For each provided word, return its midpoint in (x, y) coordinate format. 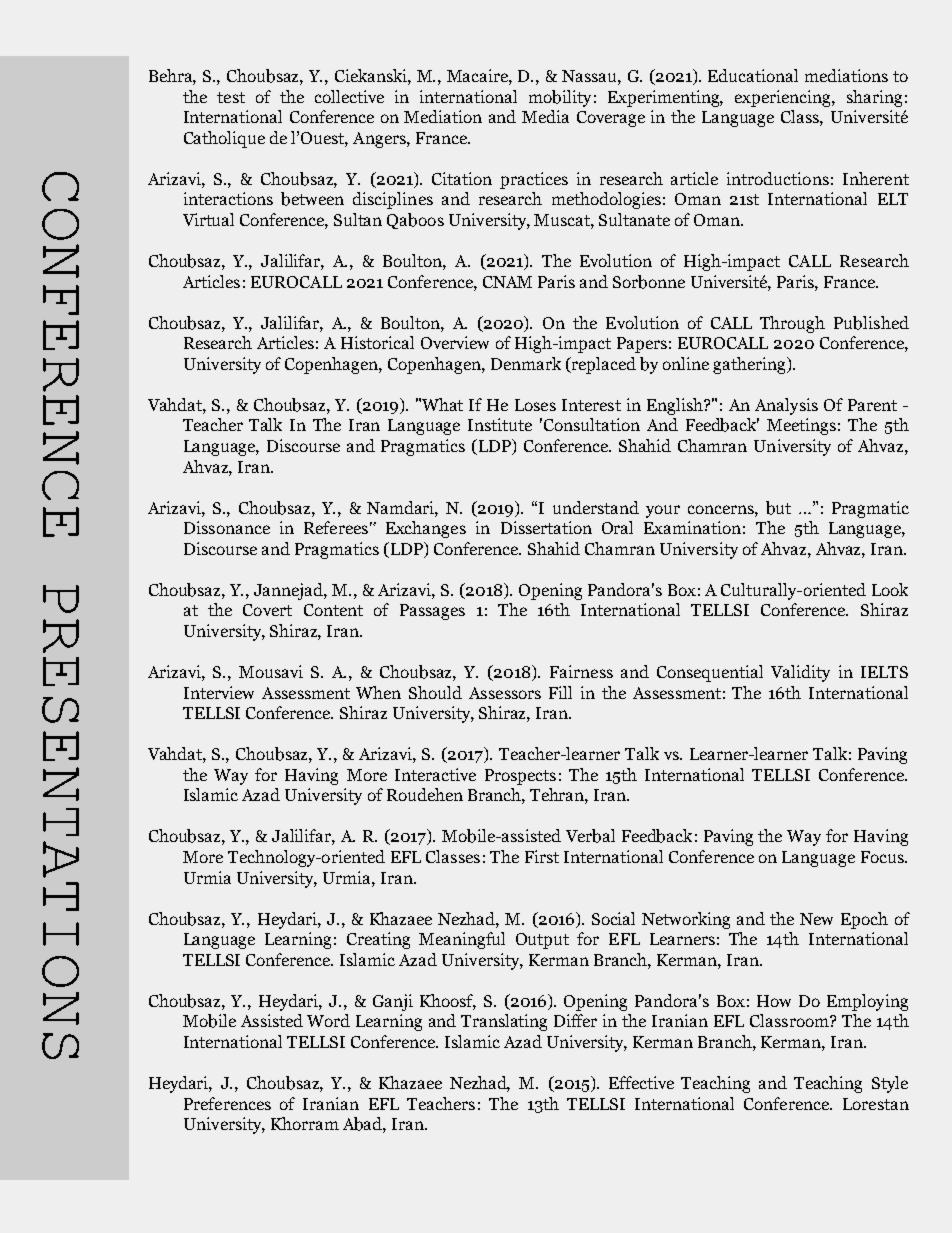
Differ (575, 1020)
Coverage (611, 119)
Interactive (435, 774)
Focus (883, 857)
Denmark (526, 363)
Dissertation (546, 527)
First (542, 856)
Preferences (227, 1103)
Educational (753, 75)
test (231, 97)
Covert (267, 610)
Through (792, 324)
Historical (377, 342)
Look (890, 589)
